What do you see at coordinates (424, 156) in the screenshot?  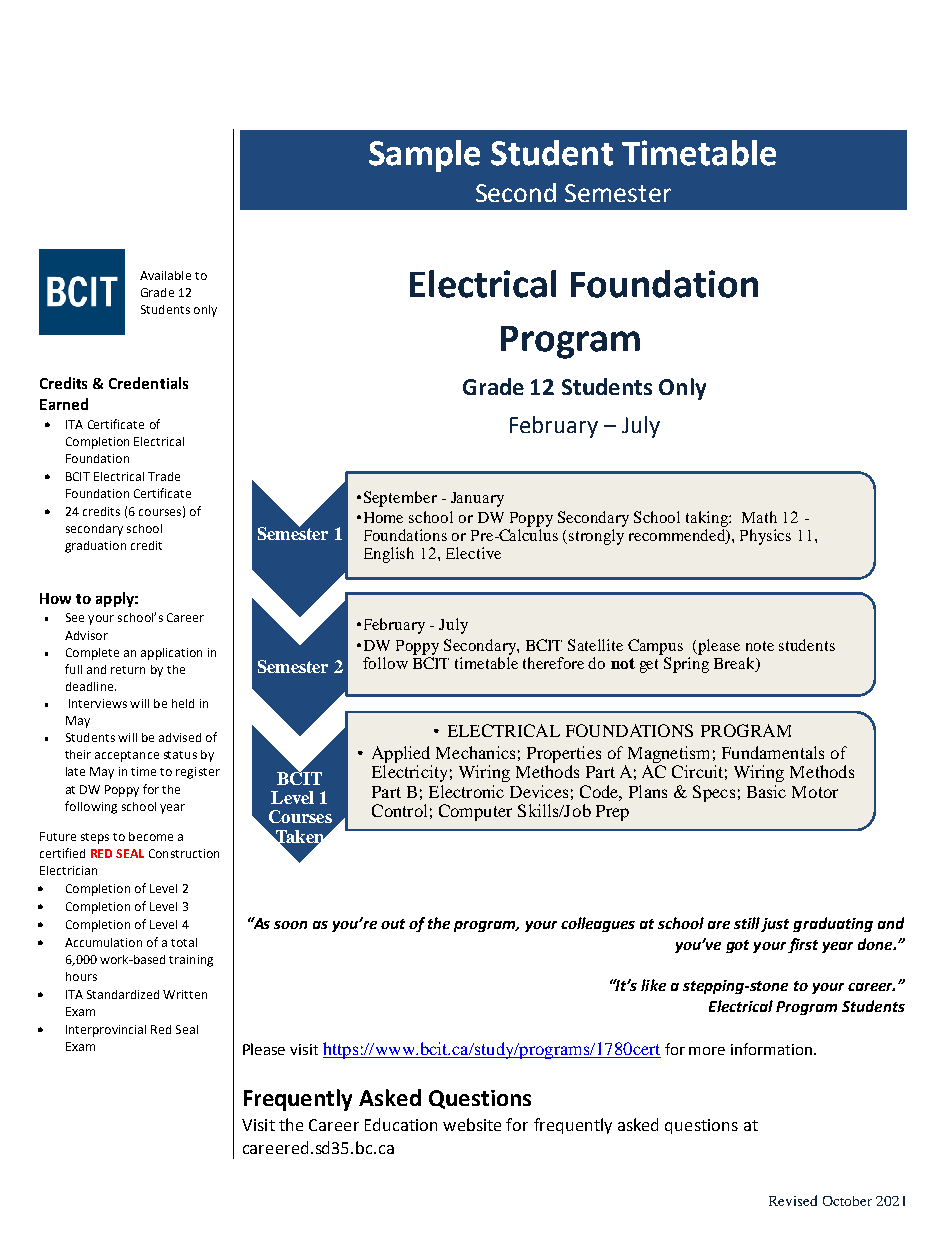 I see `Sample` at bounding box center [424, 156].
